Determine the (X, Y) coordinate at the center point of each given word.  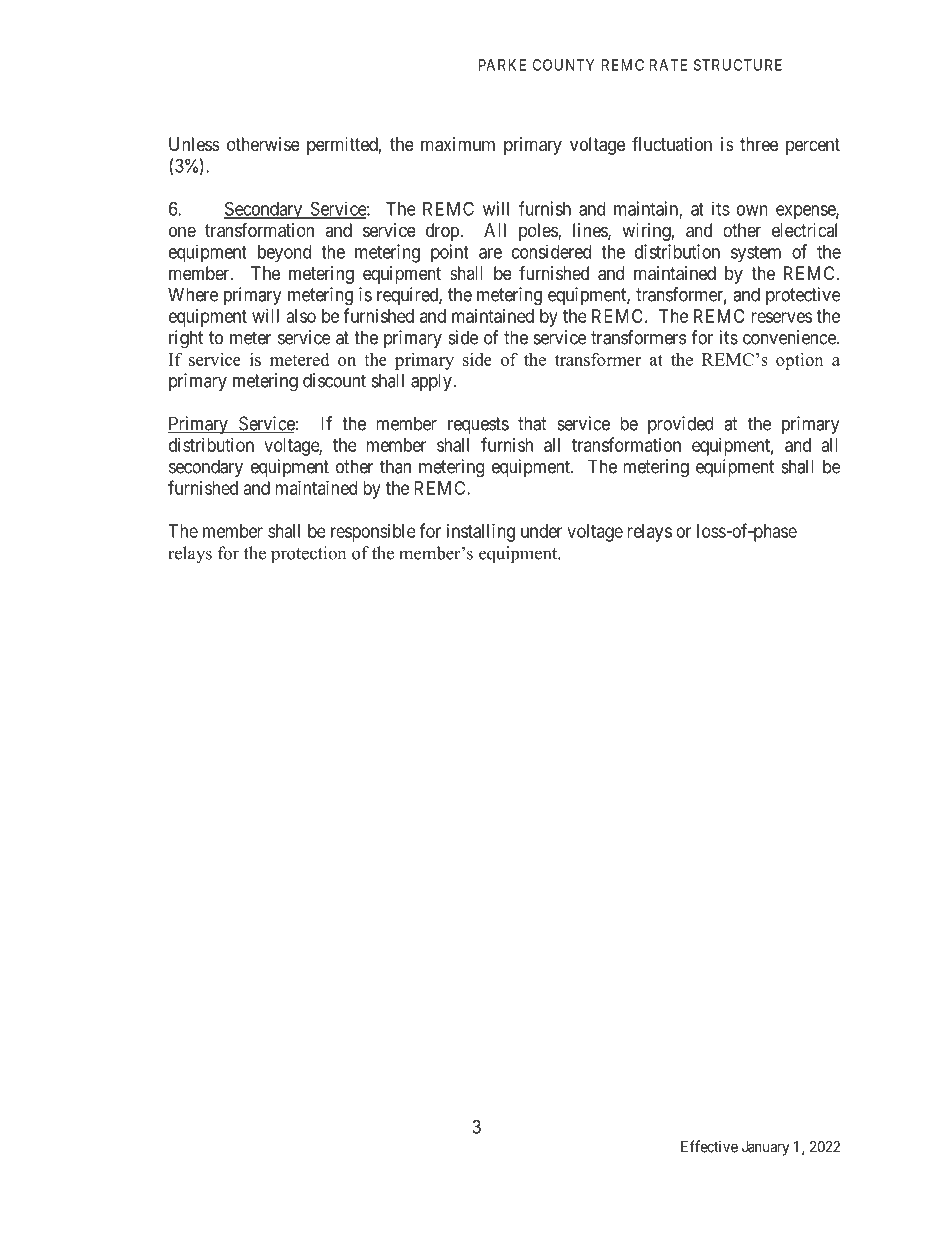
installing (481, 533)
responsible (373, 533)
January (765, 1148)
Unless (194, 144)
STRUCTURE (738, 65)
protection (308, 554)
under (541, 531)
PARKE (502, 65)
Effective (709, 1146)
